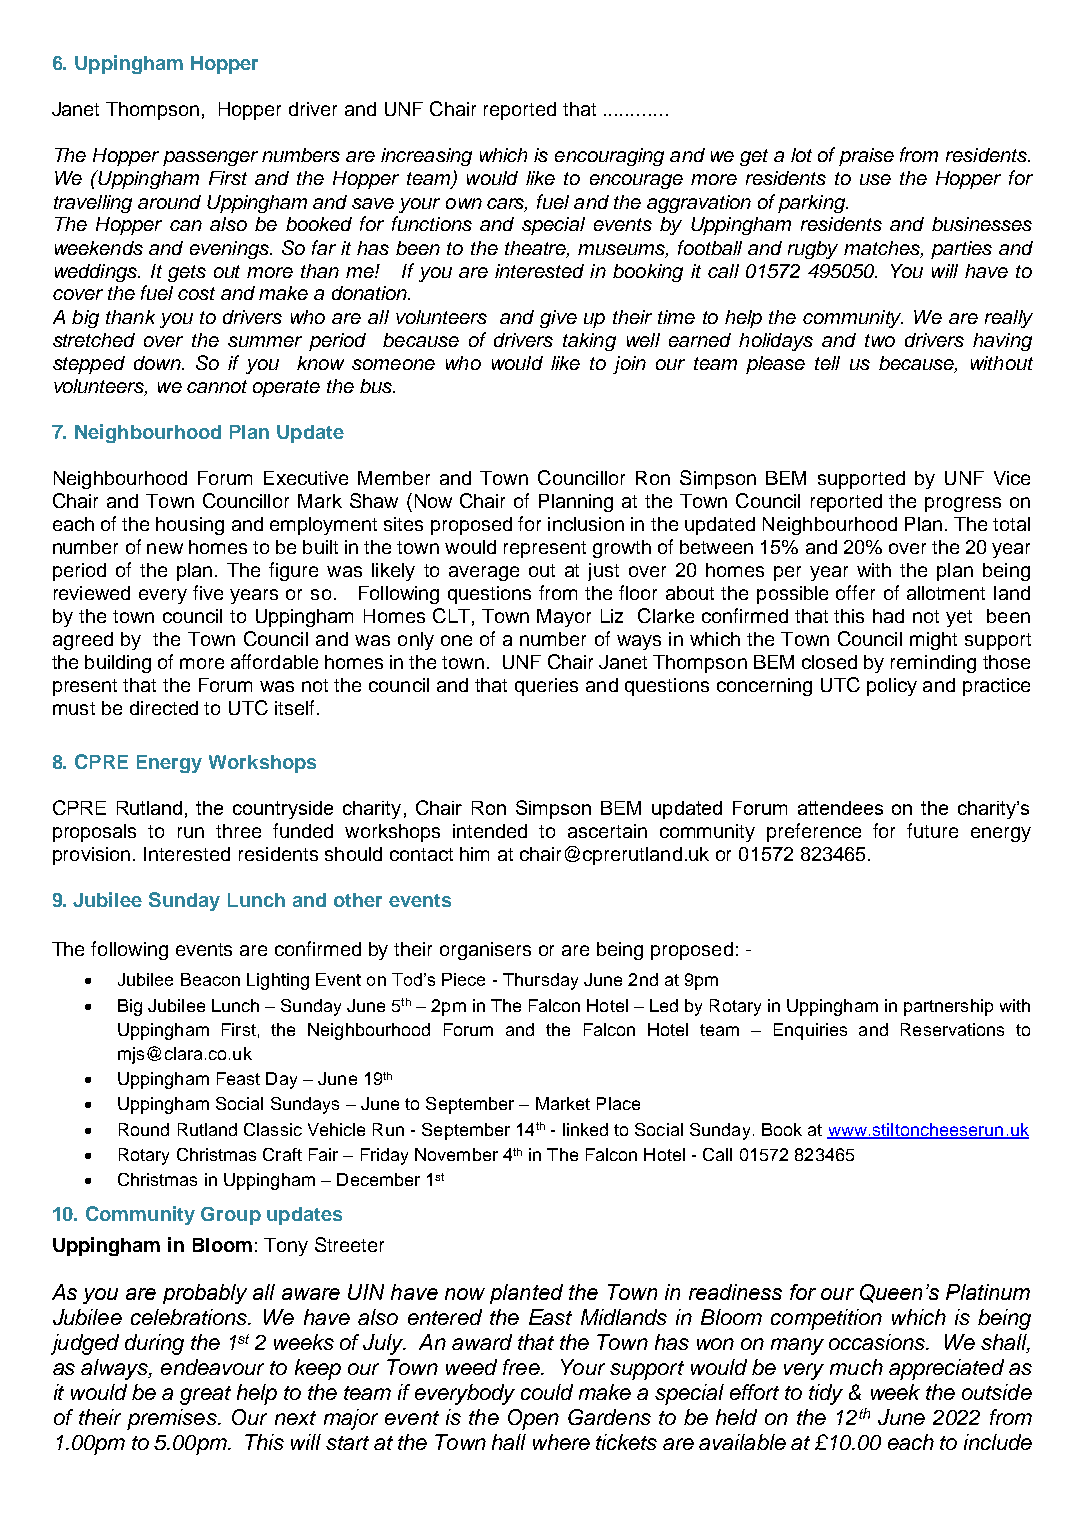  Describe the element at coordinates (932, 830) in the image. I see `future` at that location.
